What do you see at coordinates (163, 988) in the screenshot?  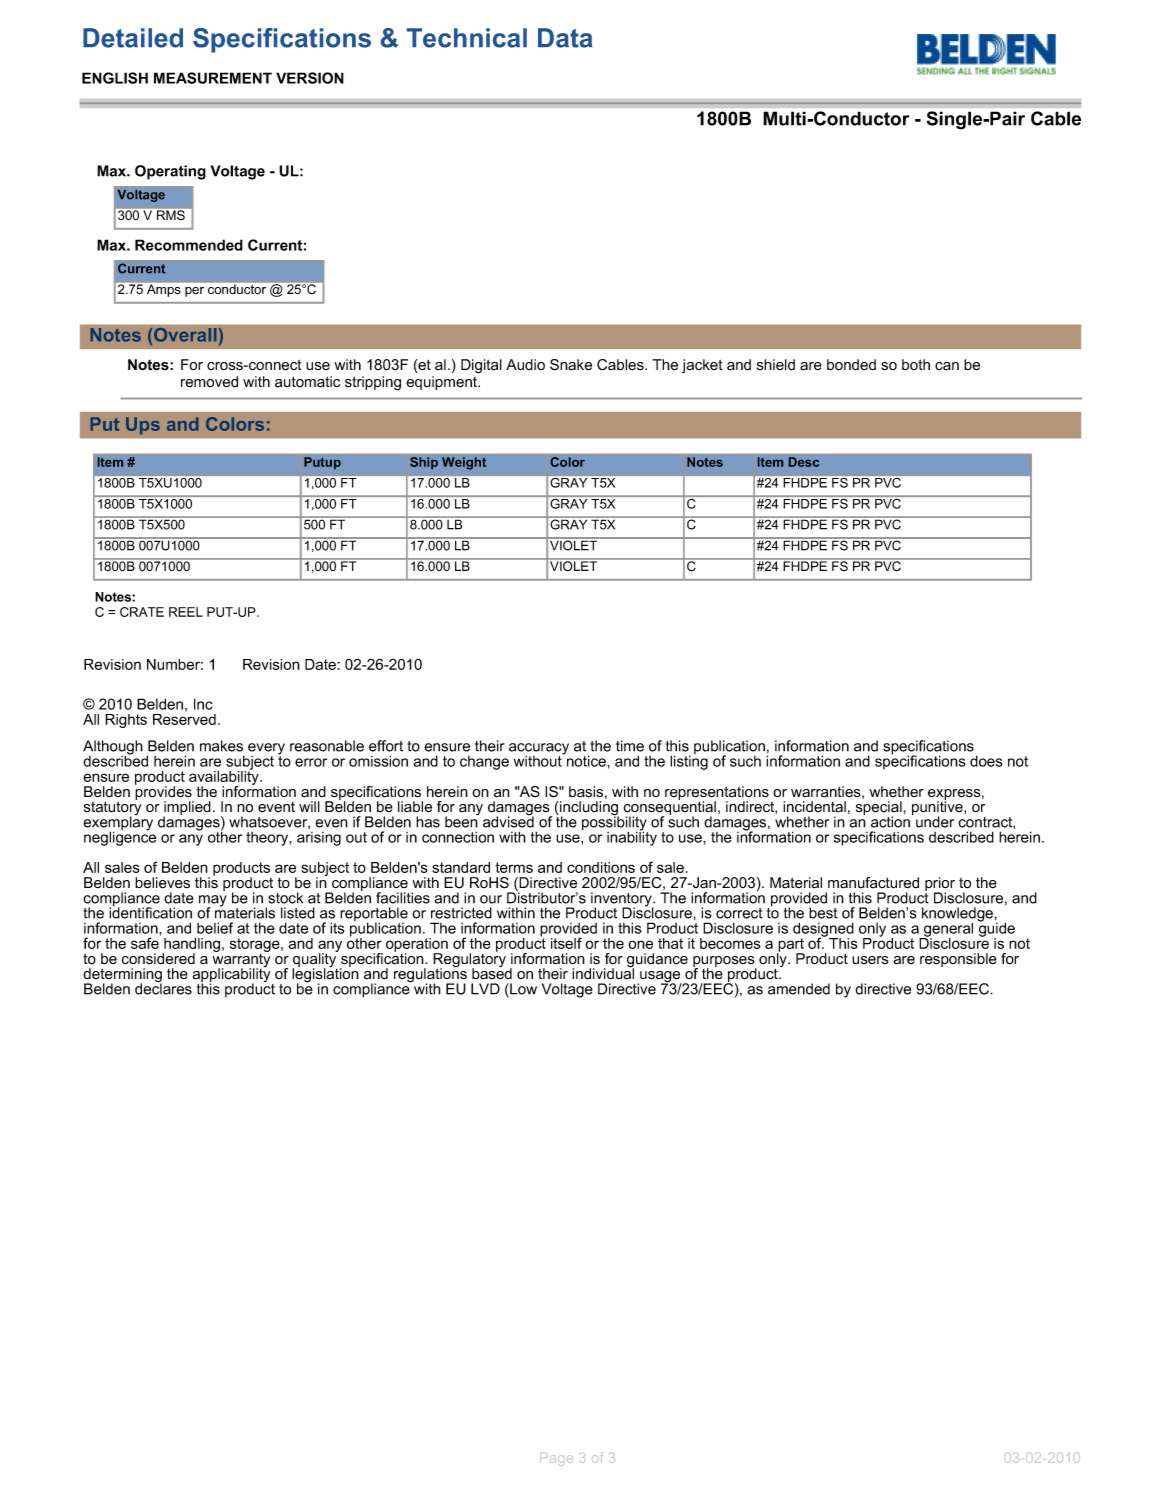 I see `declares` at bounding box center [163, 988].
